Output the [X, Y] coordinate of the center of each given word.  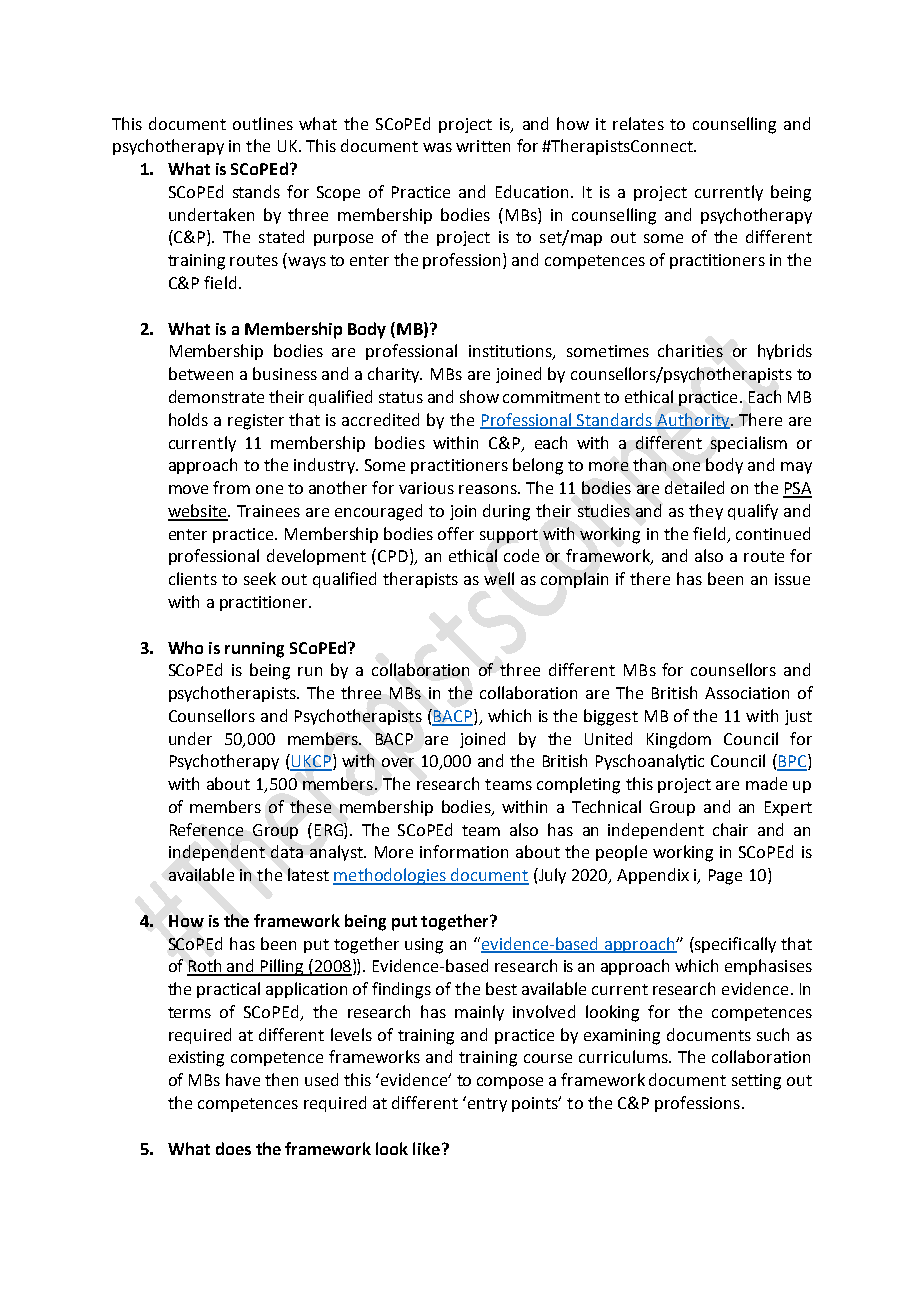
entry [486, 1104]
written [483, 146]
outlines [263, 123]
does [233, 1148]
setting [756, 1082]
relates [638, 123]
